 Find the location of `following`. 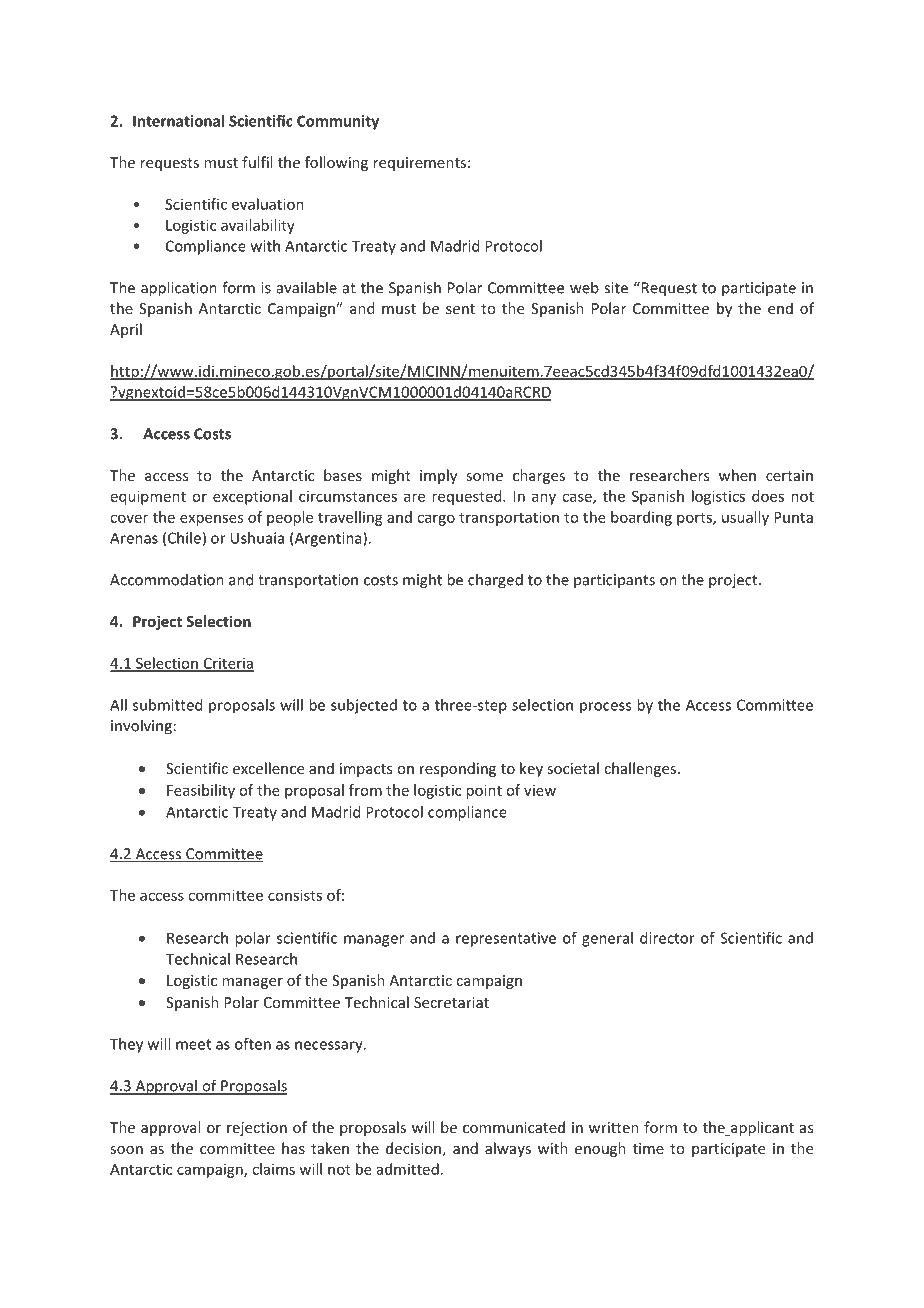

following is located at coordinates (336, 163).
